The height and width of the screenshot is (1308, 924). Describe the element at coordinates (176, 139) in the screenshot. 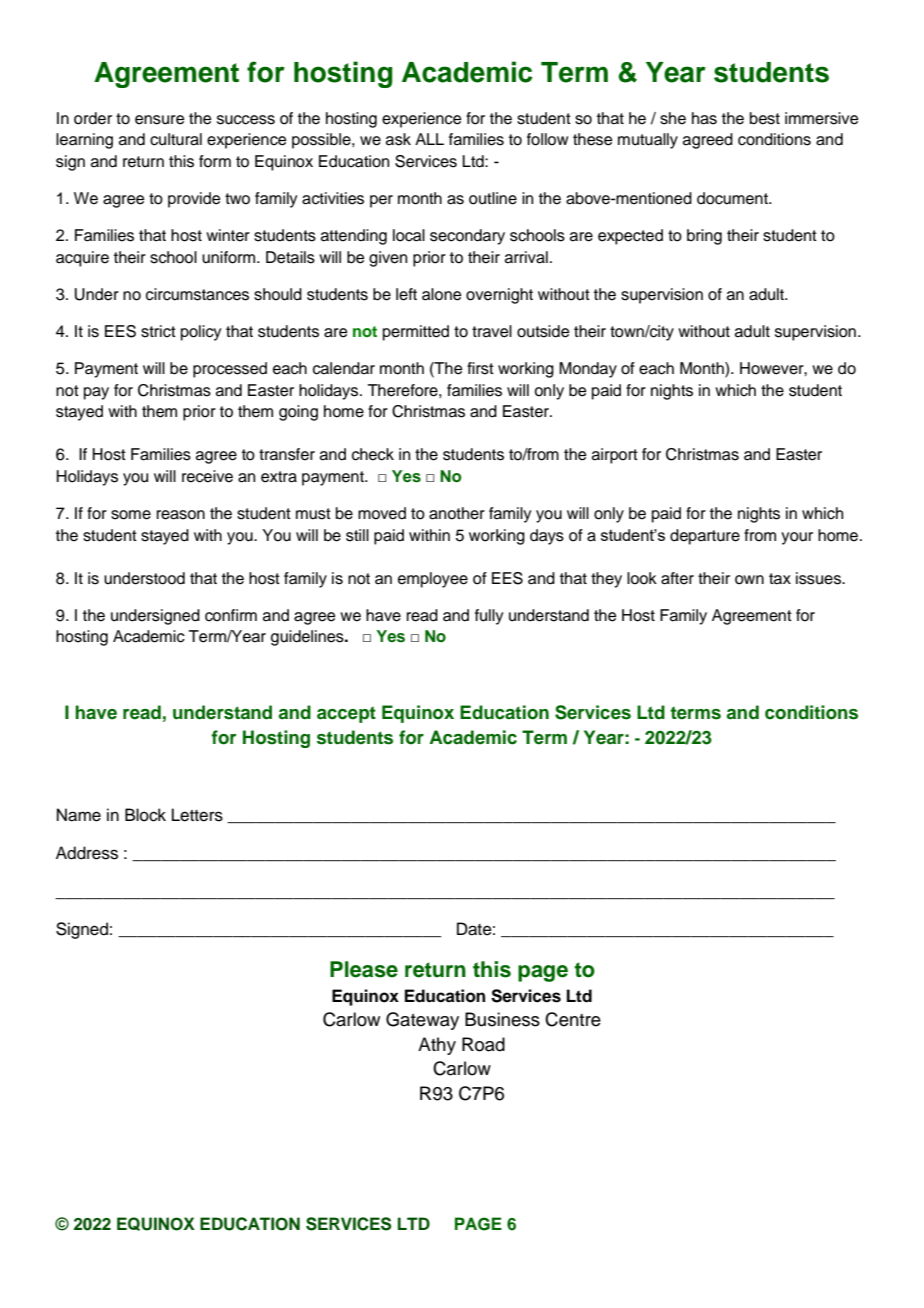

I see `cultural` at that location.
